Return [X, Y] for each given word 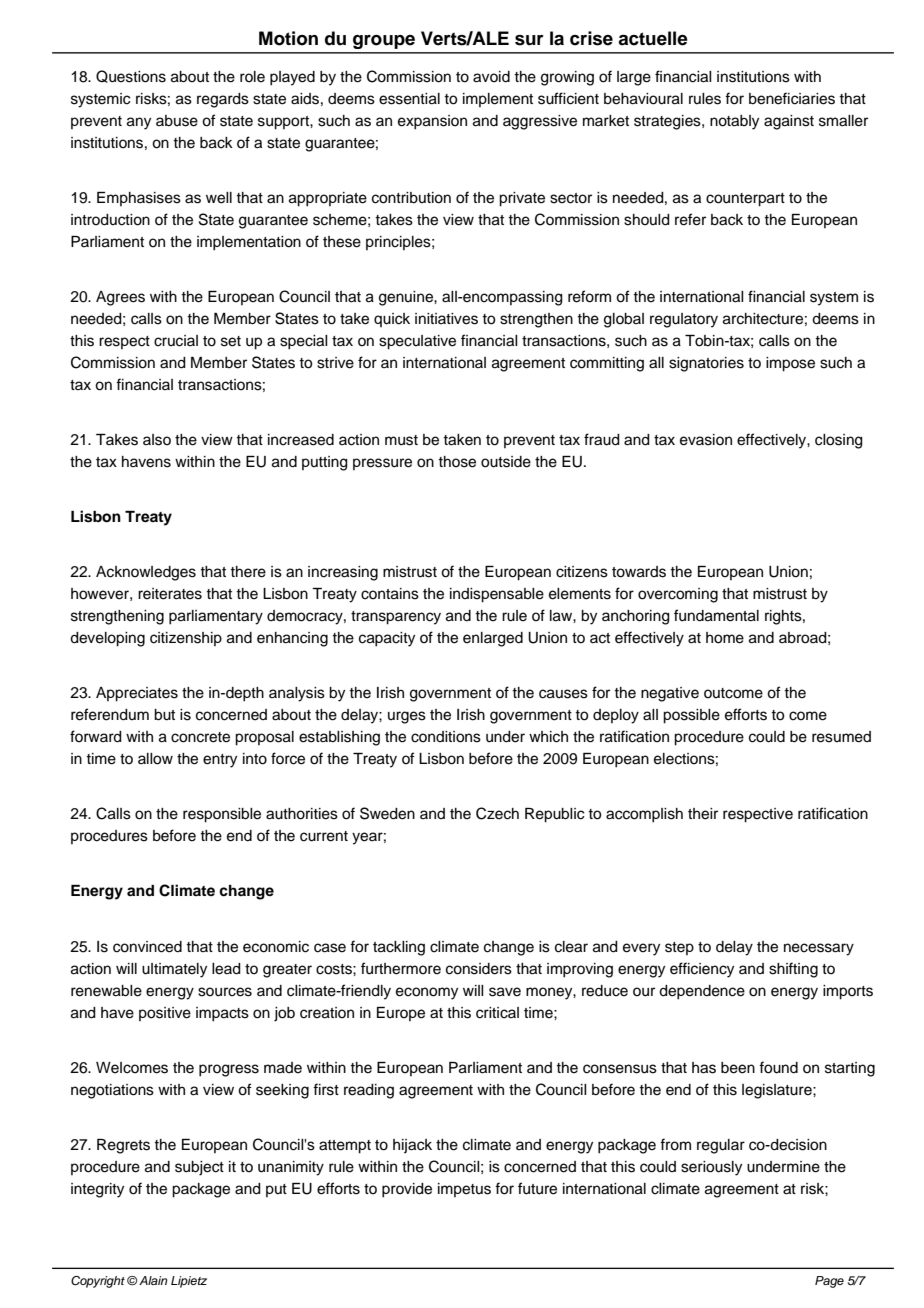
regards [223, 100]
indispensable [497, 595]
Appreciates [137, 694]
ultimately [174, 970]
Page [829, 1282]
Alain [153, 1280]
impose [790, 364]
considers [479, 969]
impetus [464, 1190]
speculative [417, 342]
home [725, 638]
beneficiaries [792, 98]
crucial [176, 341]
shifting [793, 970]
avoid [491, 77]
